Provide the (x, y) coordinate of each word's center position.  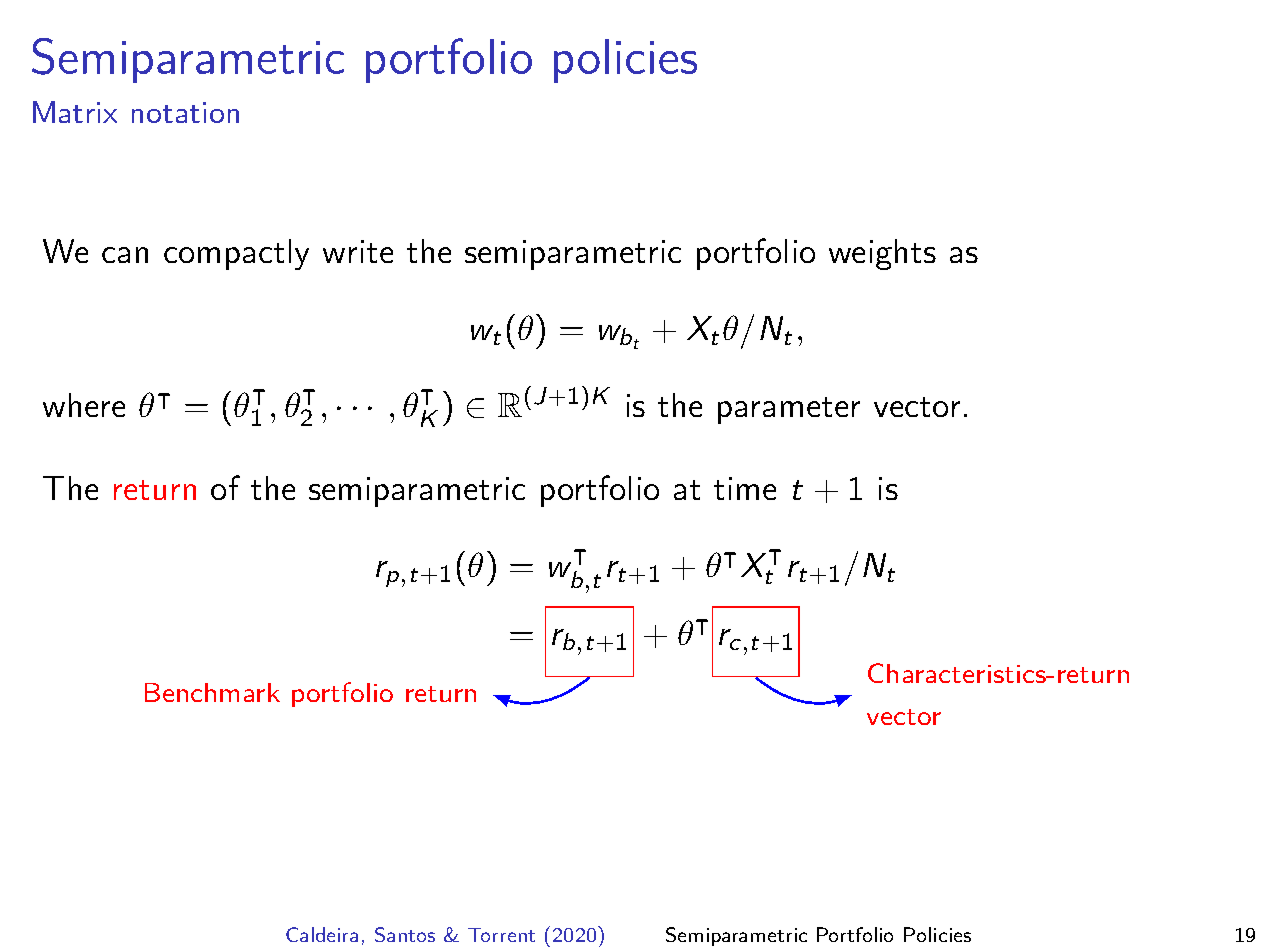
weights (882, 254)
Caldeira (322, 934)
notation (185, 112)
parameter (789, 410)
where (84, 405)
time (745, 488)
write (358, 251)
